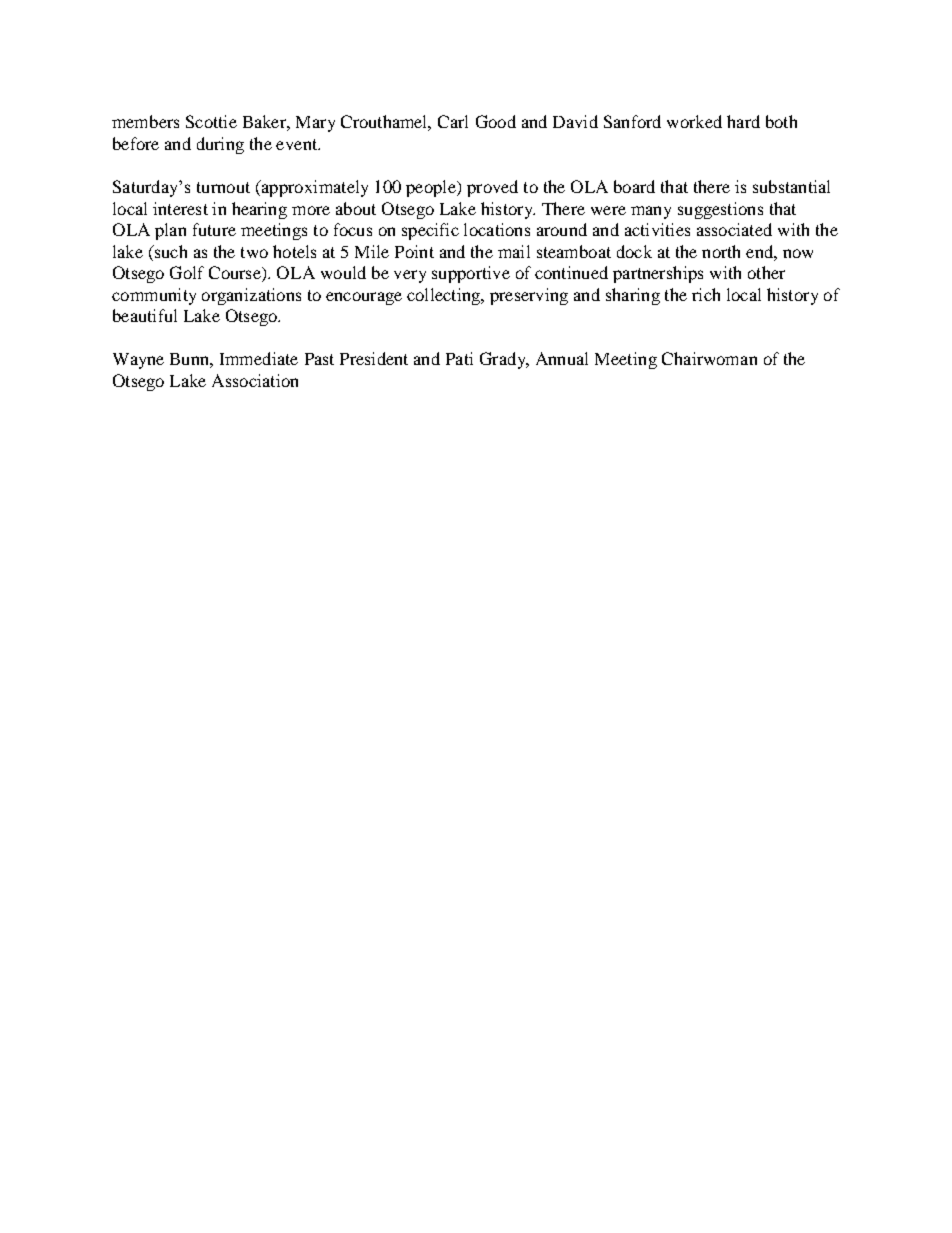 This screenshot has height=1233, width=952. I want to click on Scottie, so click(211, 121).
